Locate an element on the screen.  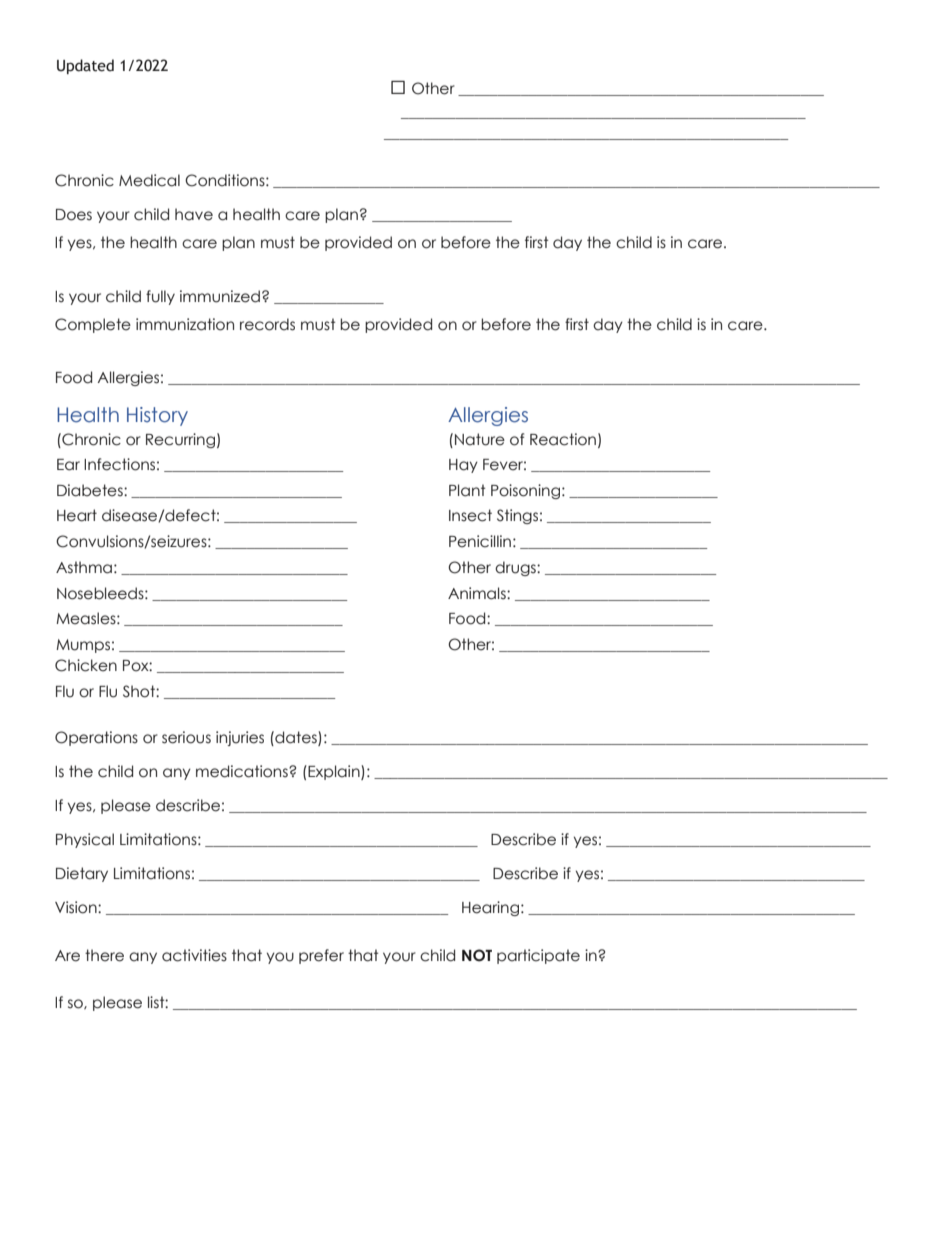
Updated is located at coordinates (85, 66).
